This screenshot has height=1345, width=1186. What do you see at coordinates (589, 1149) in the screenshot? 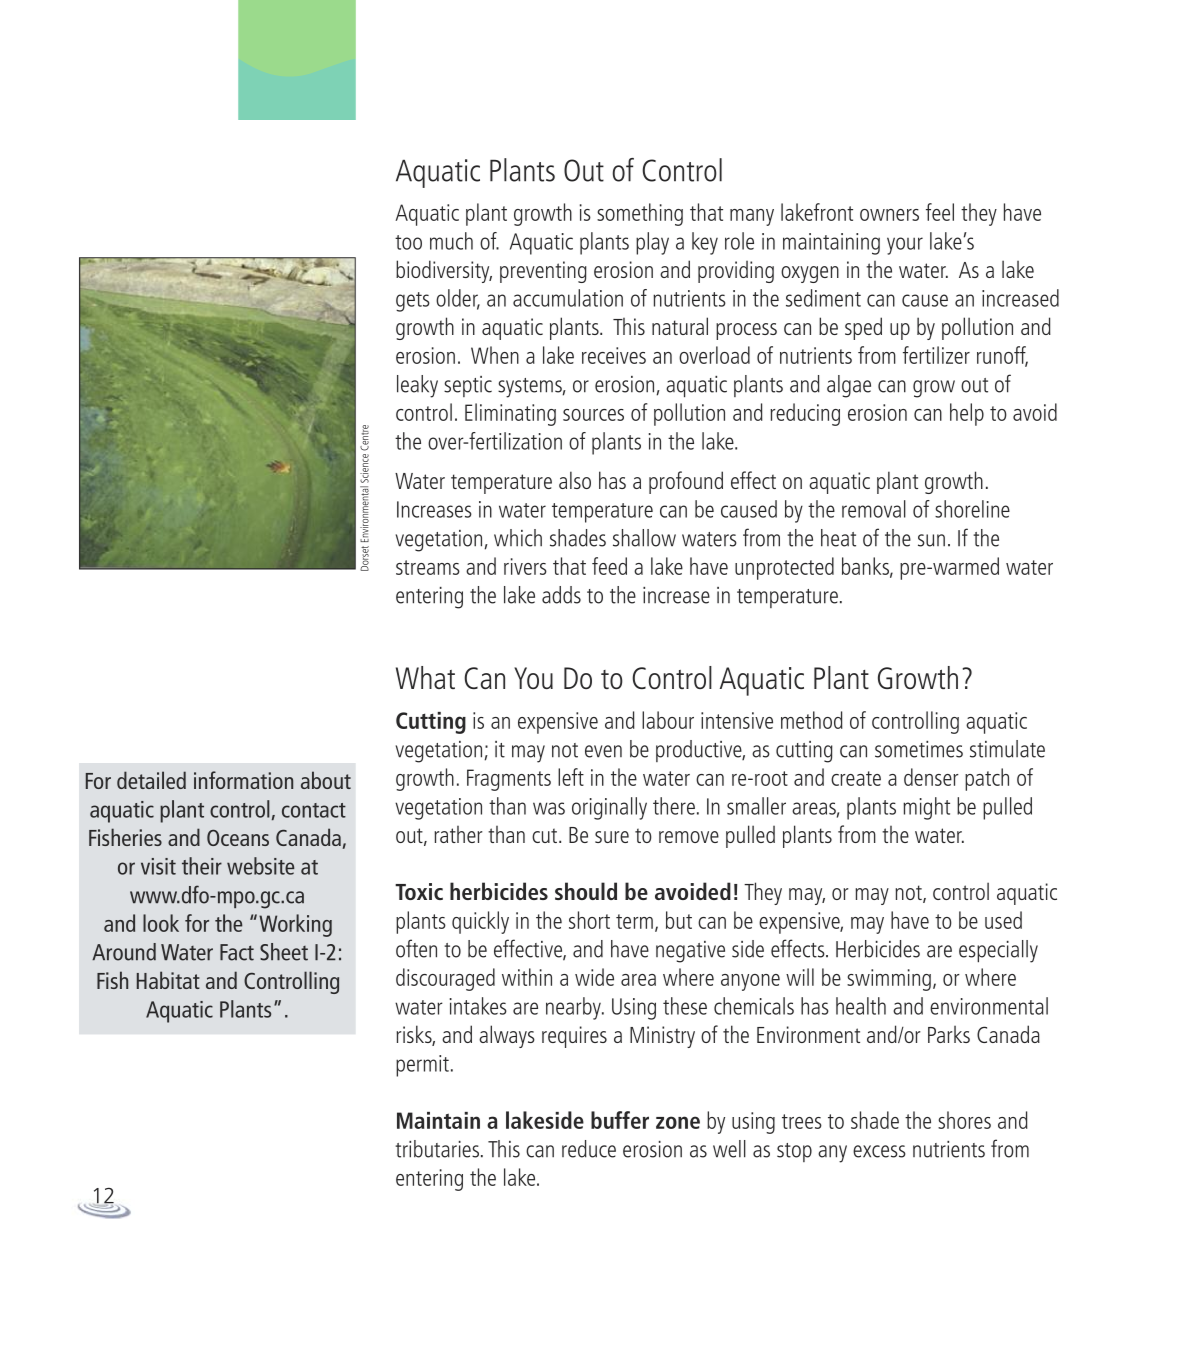
I see `reduce` at bounding box center [589, 1149].
